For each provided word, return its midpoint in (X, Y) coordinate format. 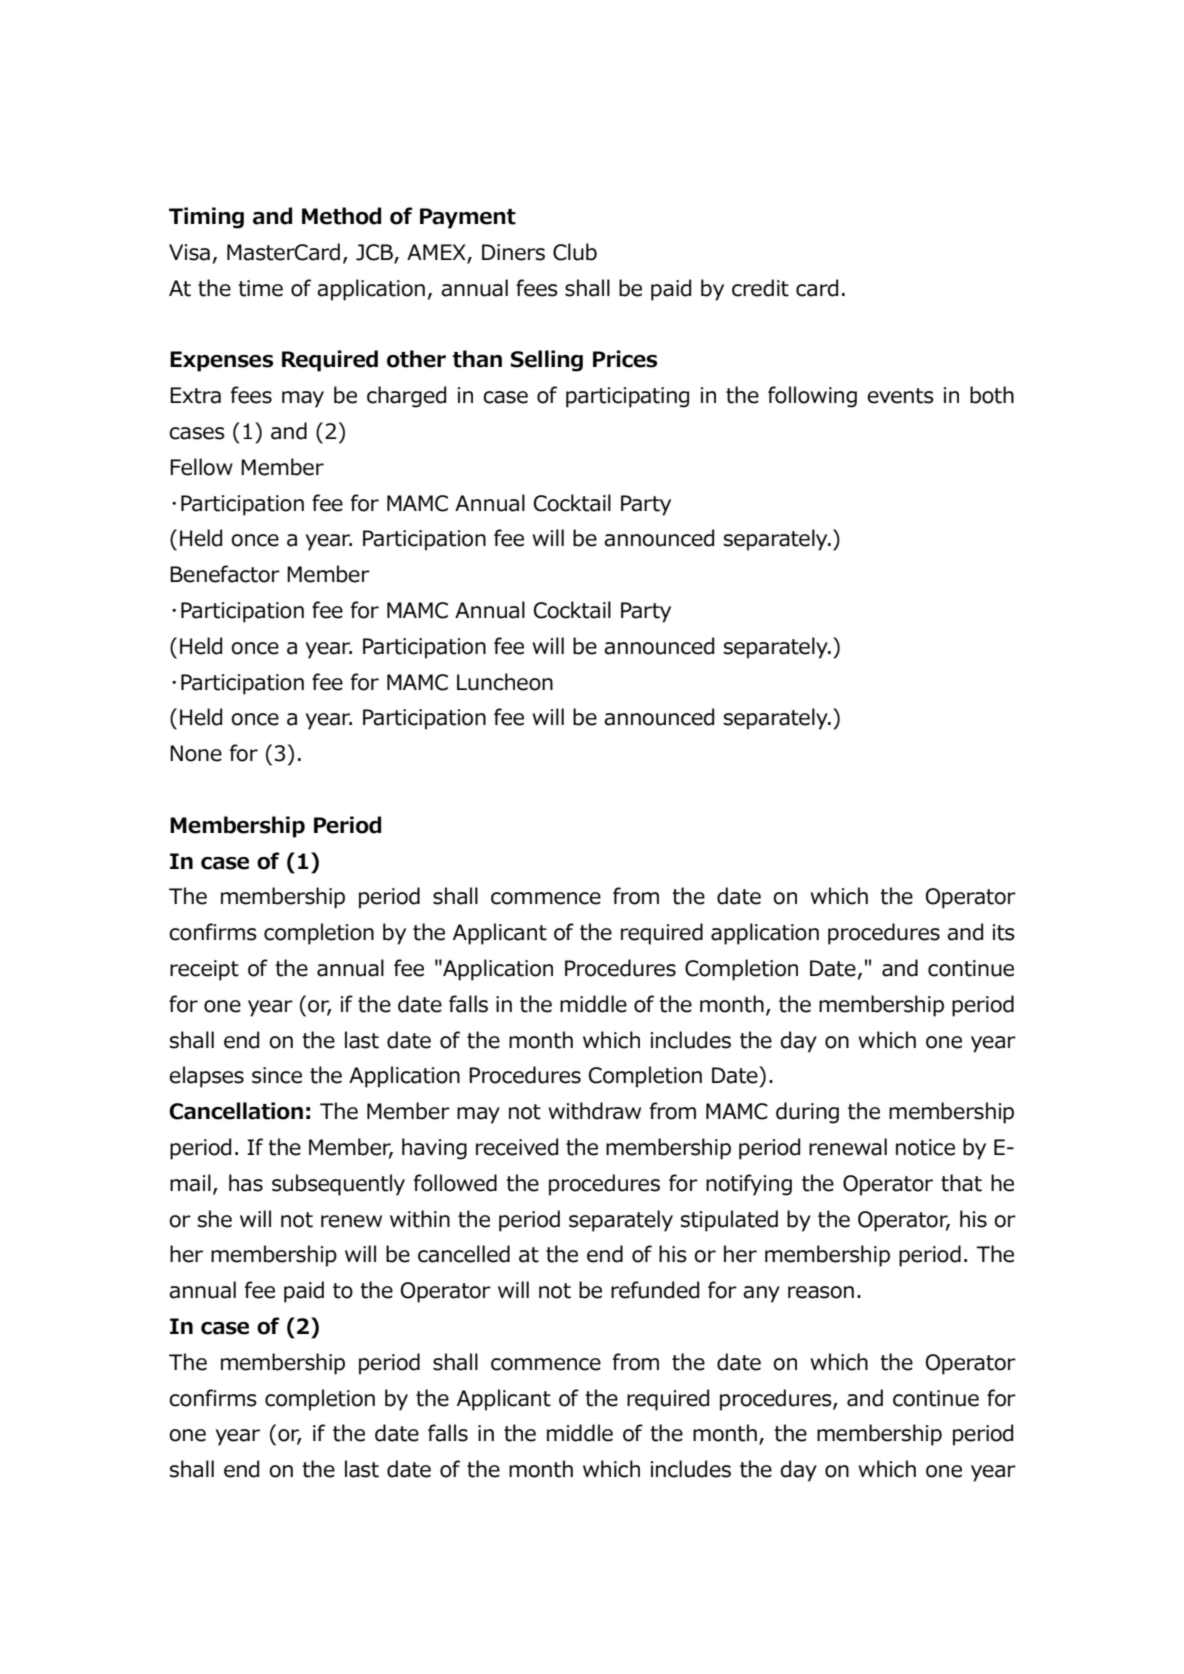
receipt (204, 970)
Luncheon (505, 682)
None (196, 753)
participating (627, 397)
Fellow (201, 467)
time (260, 288)
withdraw (594, 1111)
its (1004, 932)
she (215, 1219)
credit (760, 288)
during (807, 1113)
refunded (655, 1290)
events (900, 396)
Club (575, 252)
